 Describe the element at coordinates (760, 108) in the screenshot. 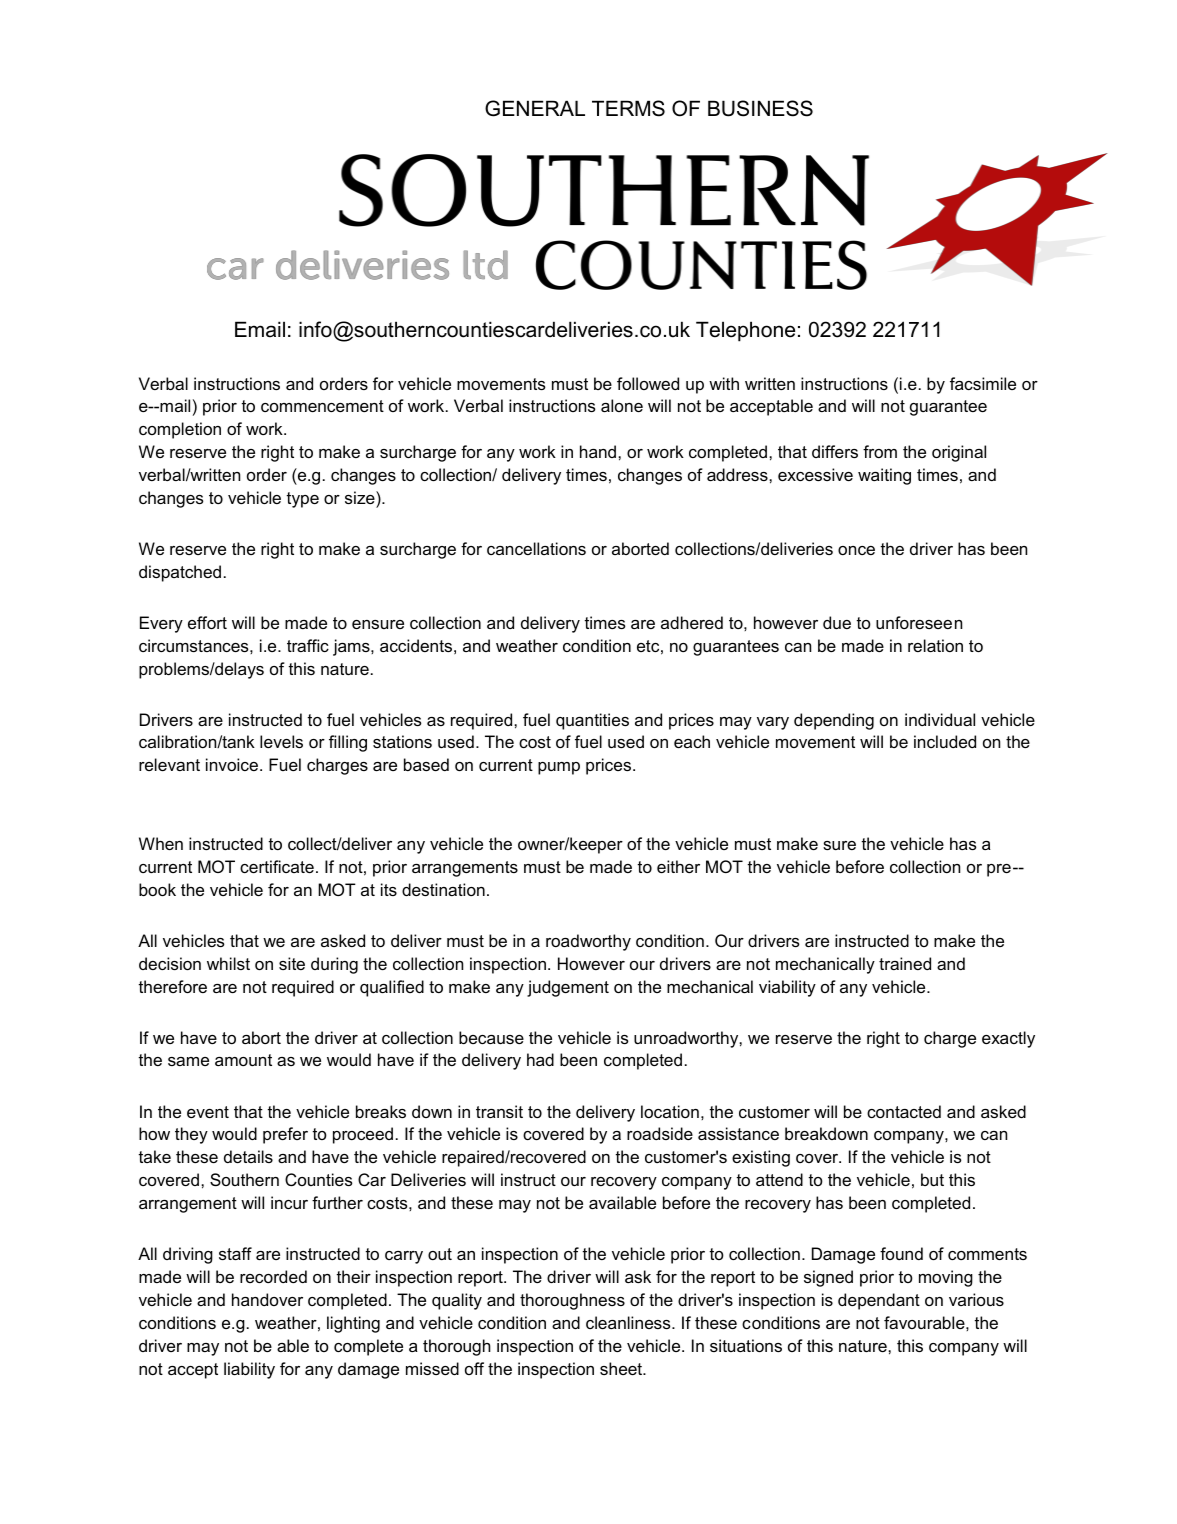

I see `BUSINESS` at that location.
